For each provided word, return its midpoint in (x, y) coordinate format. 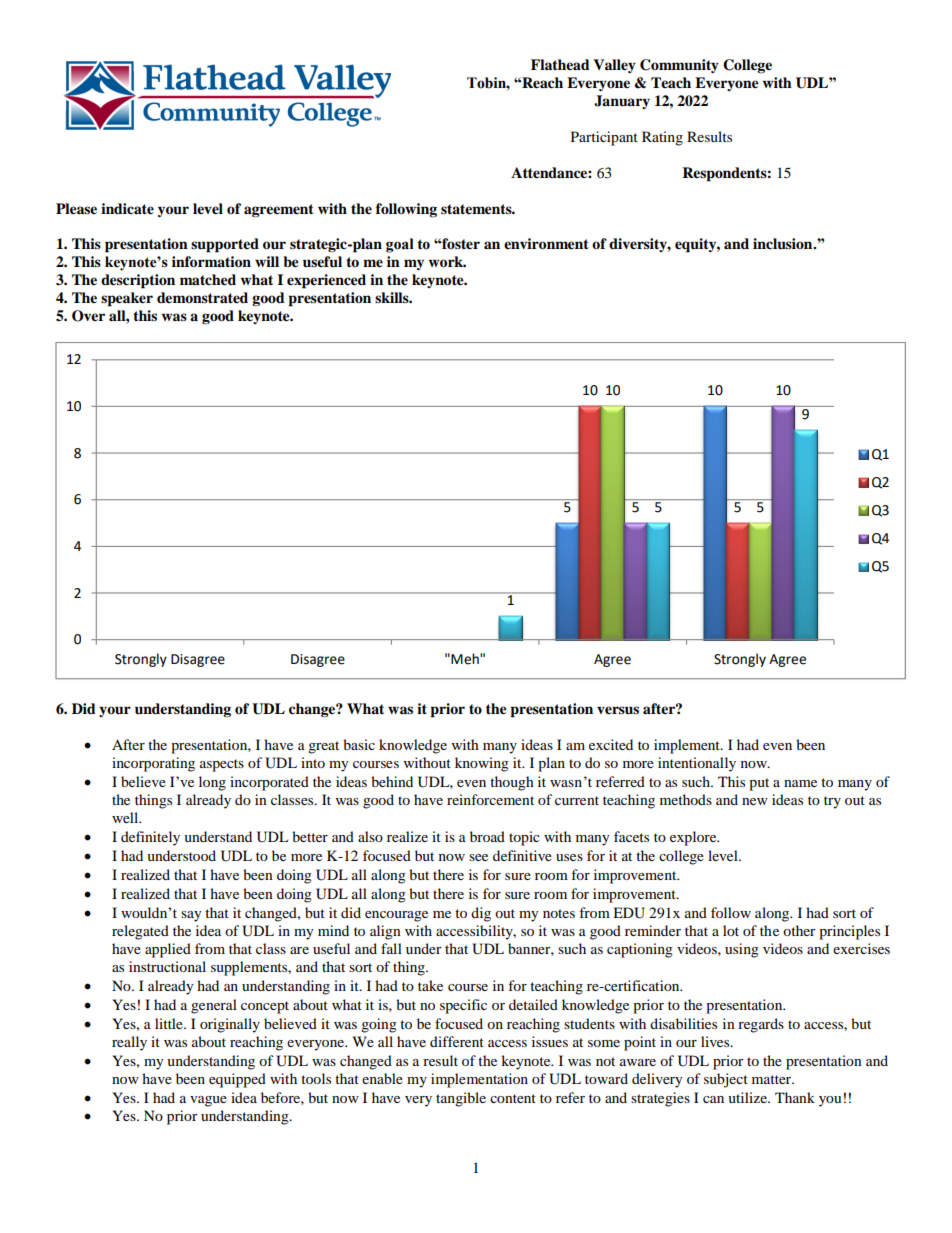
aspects (222, 765)
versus (618, 710)
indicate (127, 209)
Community (679, 66)
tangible (461, 1099)
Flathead (560, 64)
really (129, 1043)
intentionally (697, 764)
